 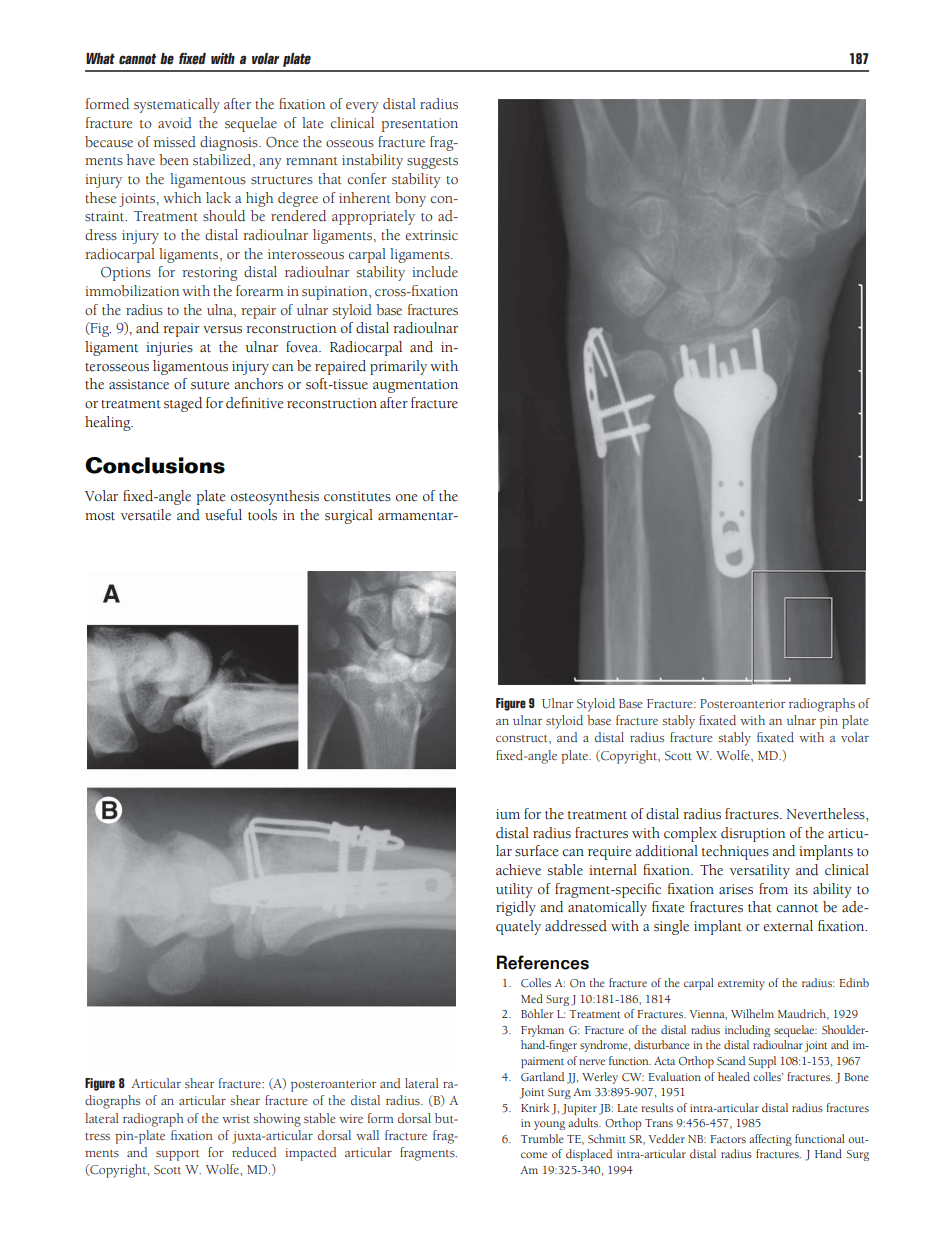 I want to click on wrist, so click(x=236, y=1118).
